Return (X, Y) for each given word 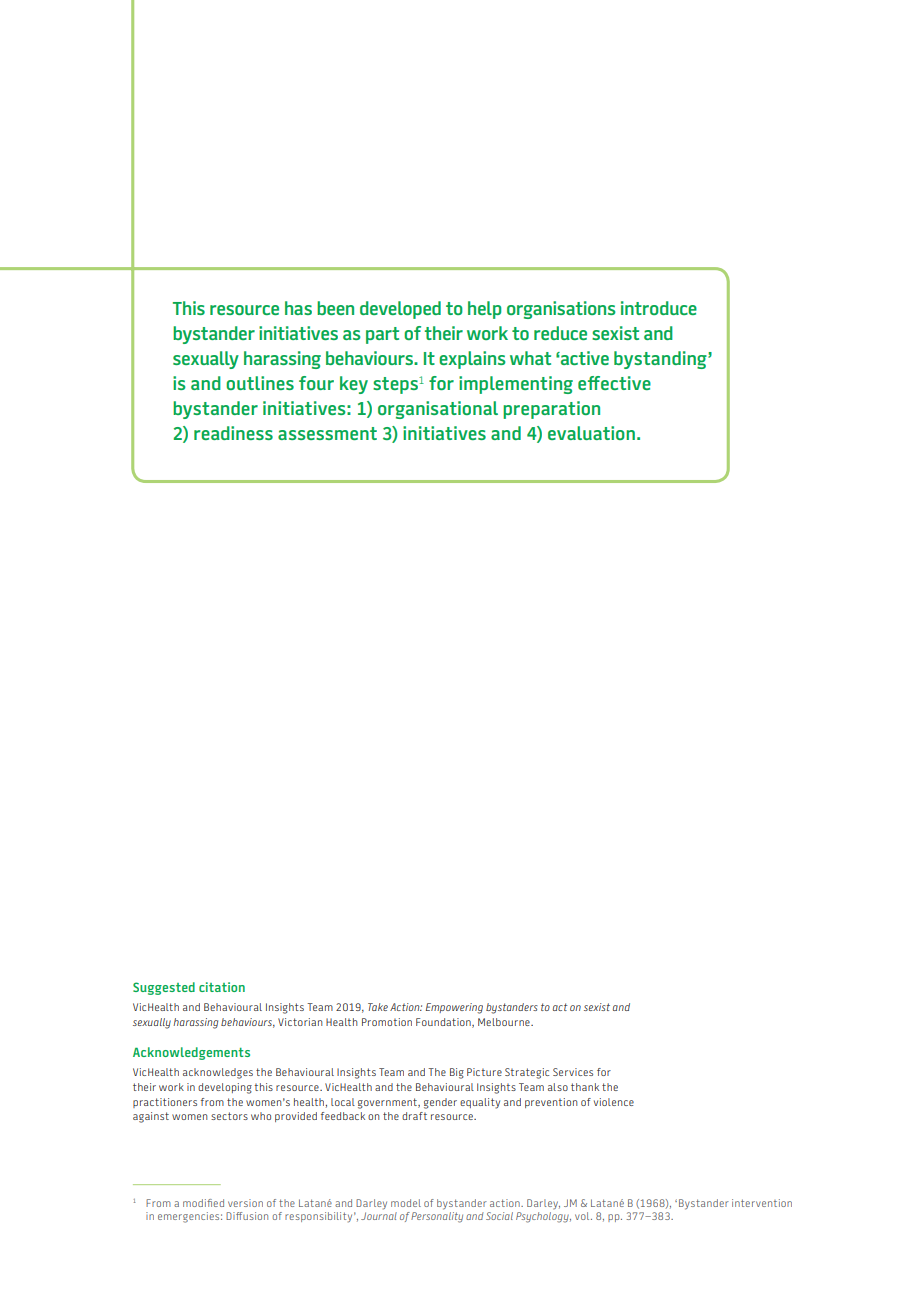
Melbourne (505, 1022)
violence (614, 1102)
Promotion (387, 1022)
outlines (260, 383)
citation (222, 987)
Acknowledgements (191, 1053)
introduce (659, 308)
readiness (233, 433)
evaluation (591, 433)
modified (203, 1203)
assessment (327, 433)
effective (614, 383)
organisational (438, 410)
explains (472, 360)
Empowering (454, 1008)
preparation (551, 410)
